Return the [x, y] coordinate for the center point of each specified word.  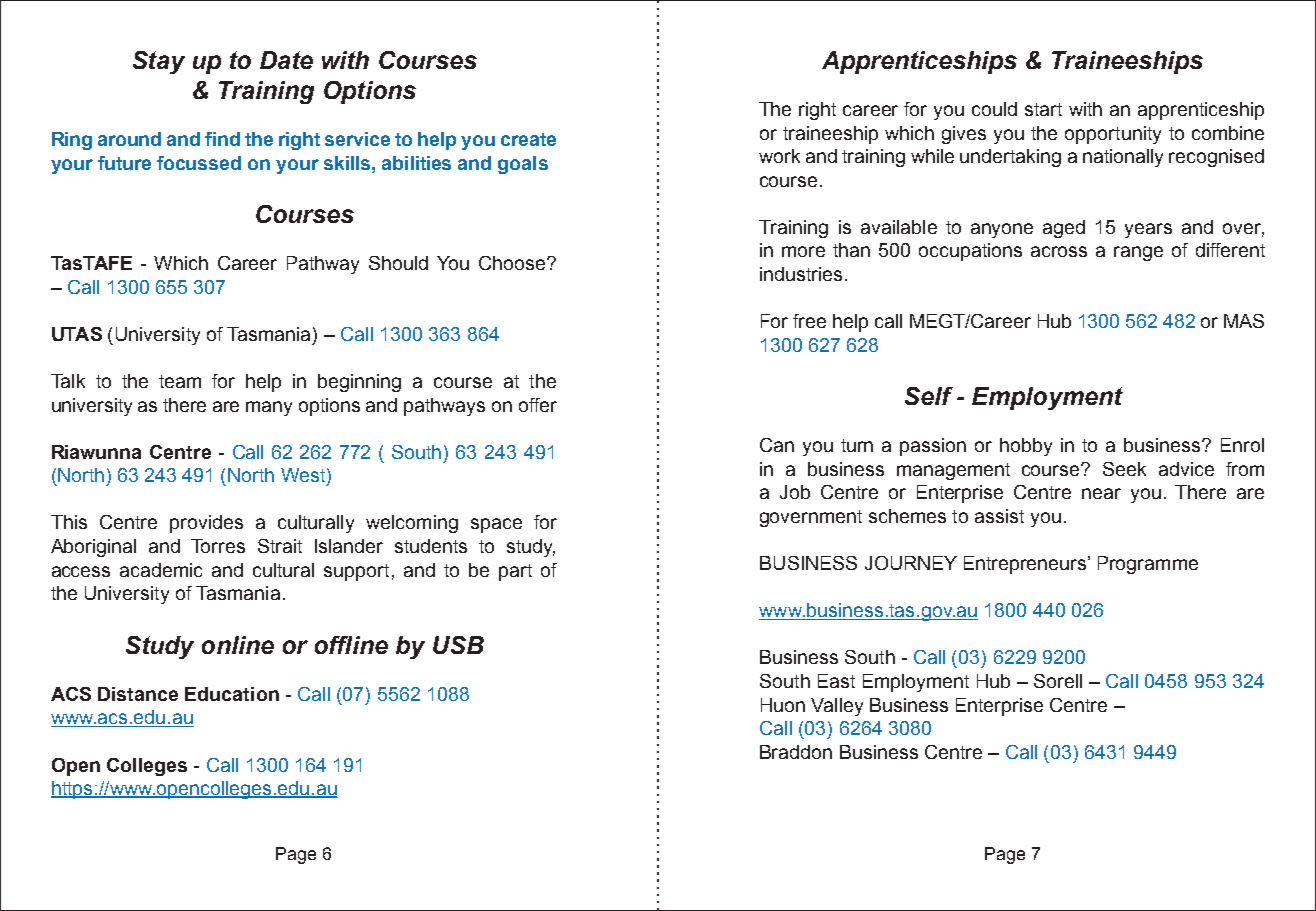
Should [398, 263]
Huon [783, 705]
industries [801, 274]
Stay [159, 62]
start [1043, 109]
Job [795, 492]
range [1138, 253]
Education [232, 694]
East [836, 681]
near [1101, 493]
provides [206, 524]
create [528, 139]
